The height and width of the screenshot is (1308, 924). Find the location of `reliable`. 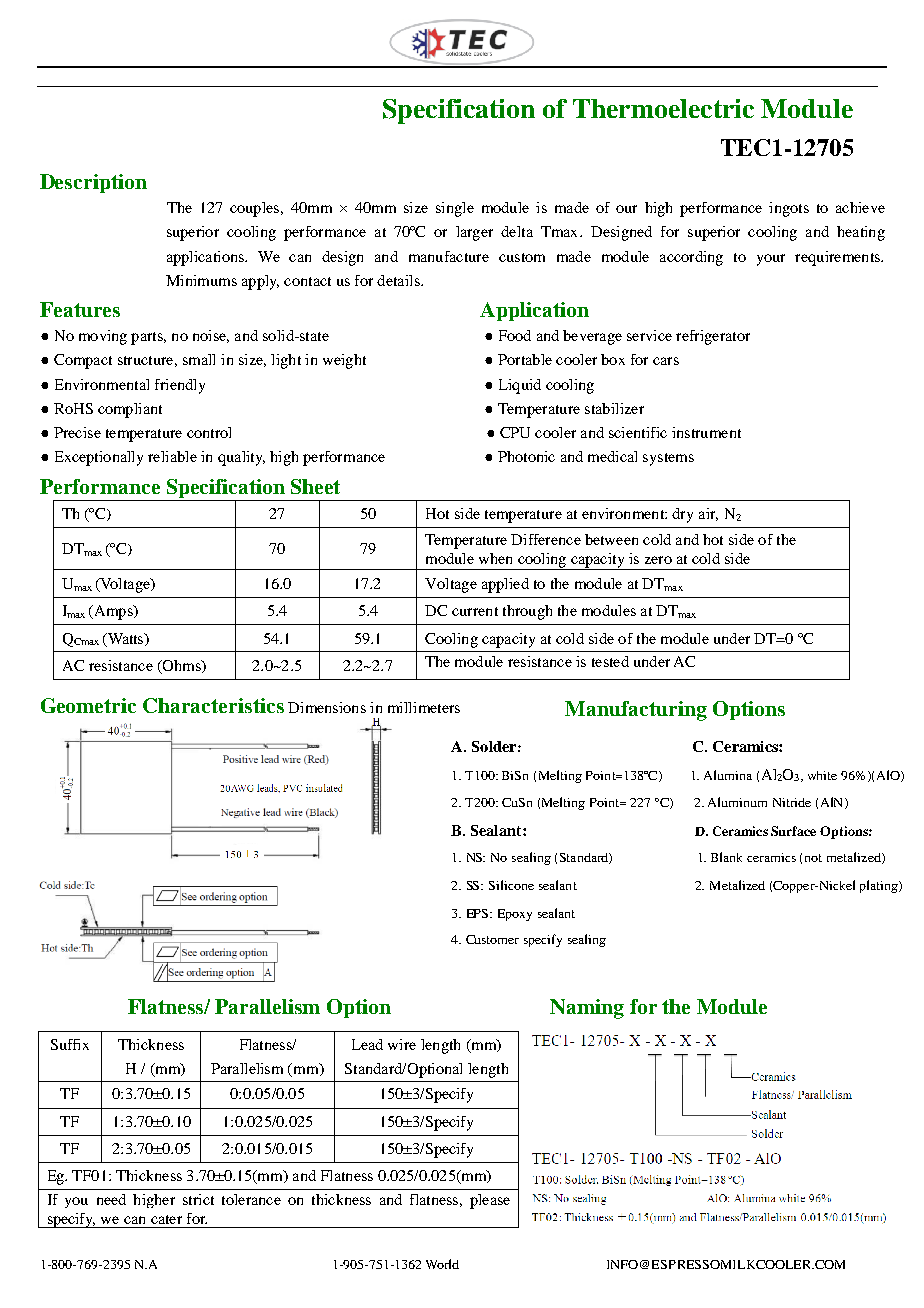

reliable is located at coordinates (172, 456).
